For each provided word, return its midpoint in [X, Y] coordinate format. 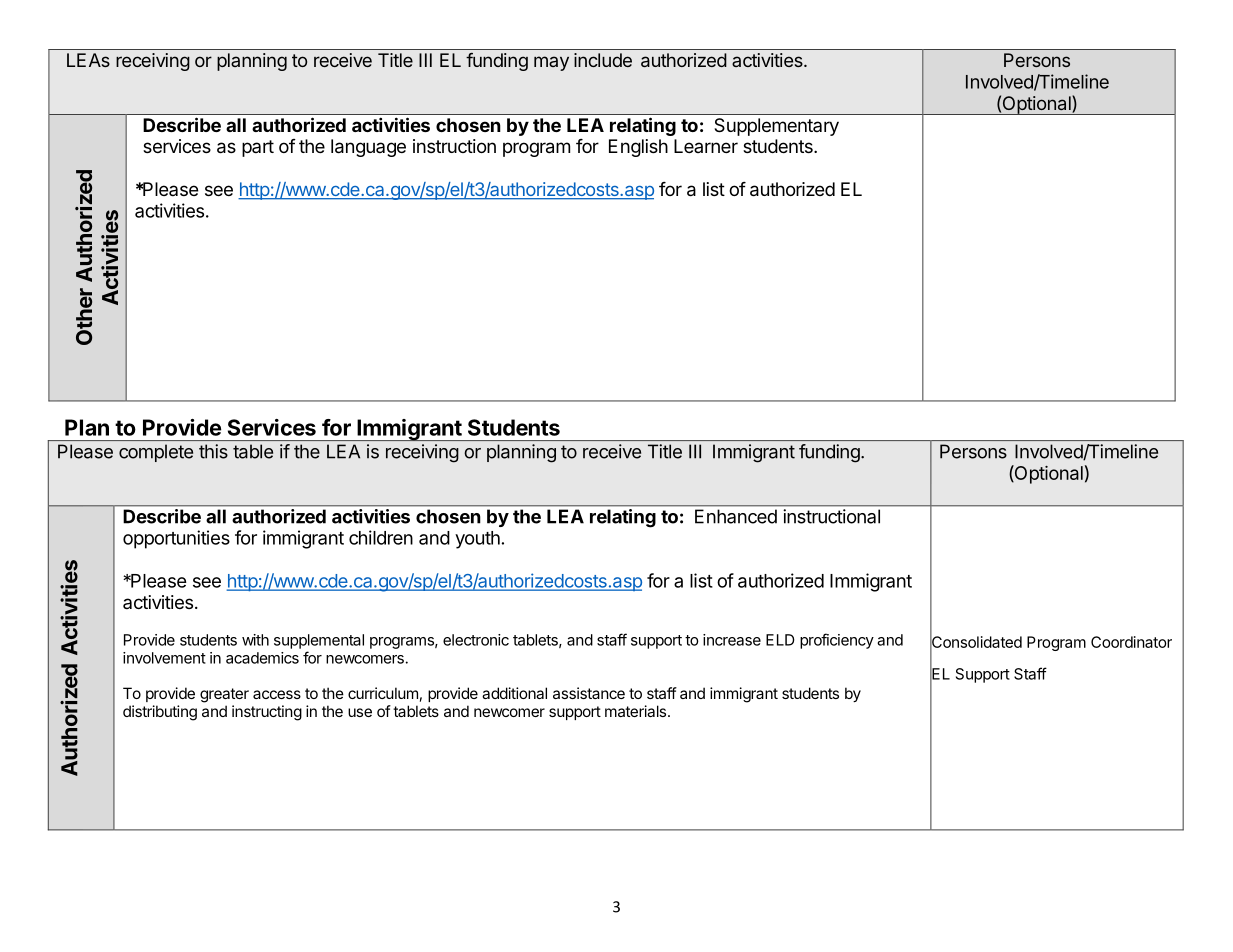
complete [156, 453]
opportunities [176, 539]
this [213, 451]
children [381, 537]
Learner [706, 146]
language [368, 148]
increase [732, 640]
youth [477, 540]
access [277, 694]
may [551, 63]
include [603, 60]
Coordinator [1131, 642]
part [258, 148]
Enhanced [736, 516]
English [638, 148]
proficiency [837, 641]
